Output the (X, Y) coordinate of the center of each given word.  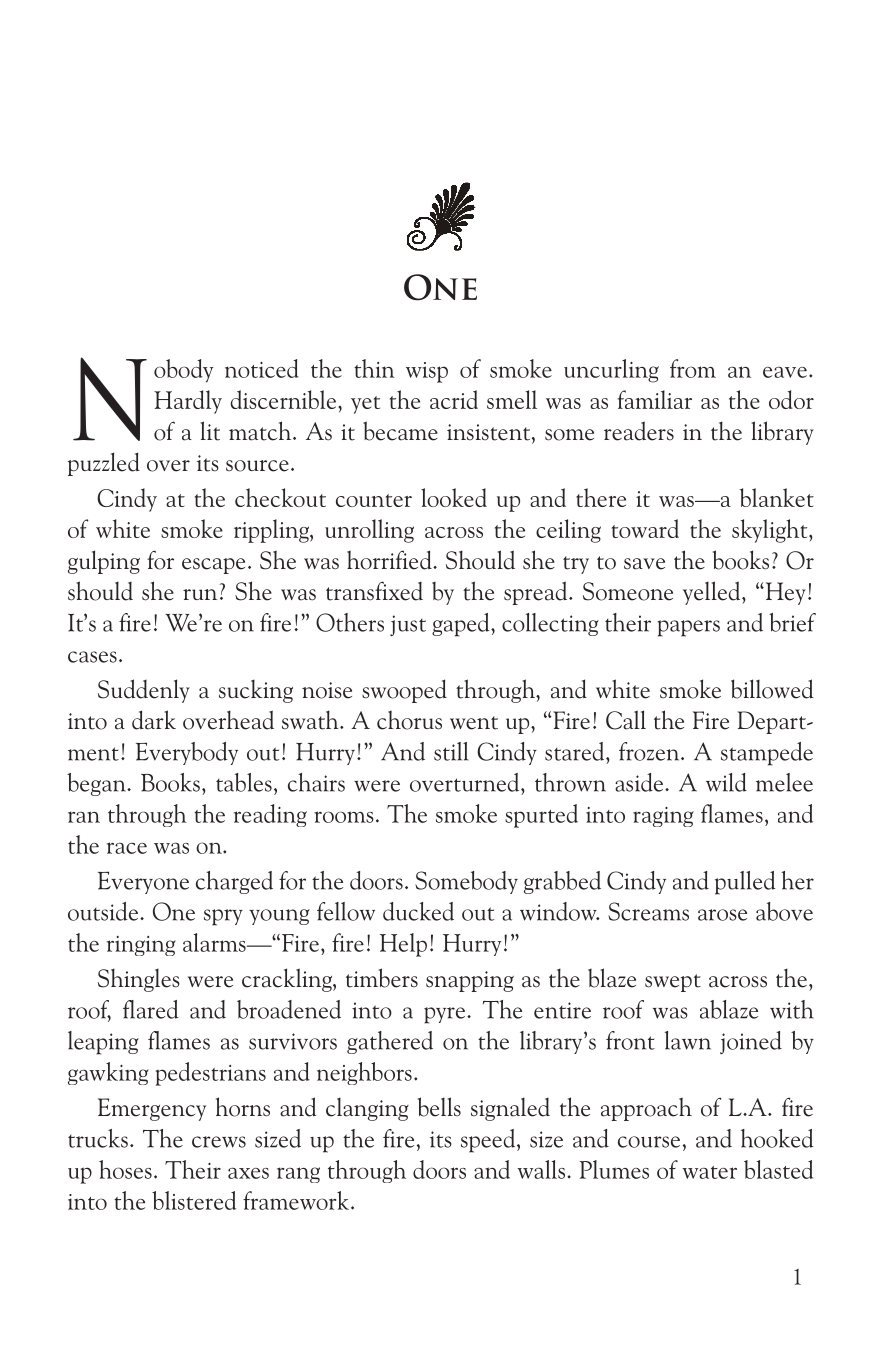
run (200, 594)
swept (673, 983)
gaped (462, 625)
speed (489, 1141)
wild (726, 782)
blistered (194, 1200)
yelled (713, 593)
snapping (470, 981)
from (693, 368)
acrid (454, 399)
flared (150, 1009)
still (451, 751)
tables (244, 782)
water (709, 1172)
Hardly (188, 402)
